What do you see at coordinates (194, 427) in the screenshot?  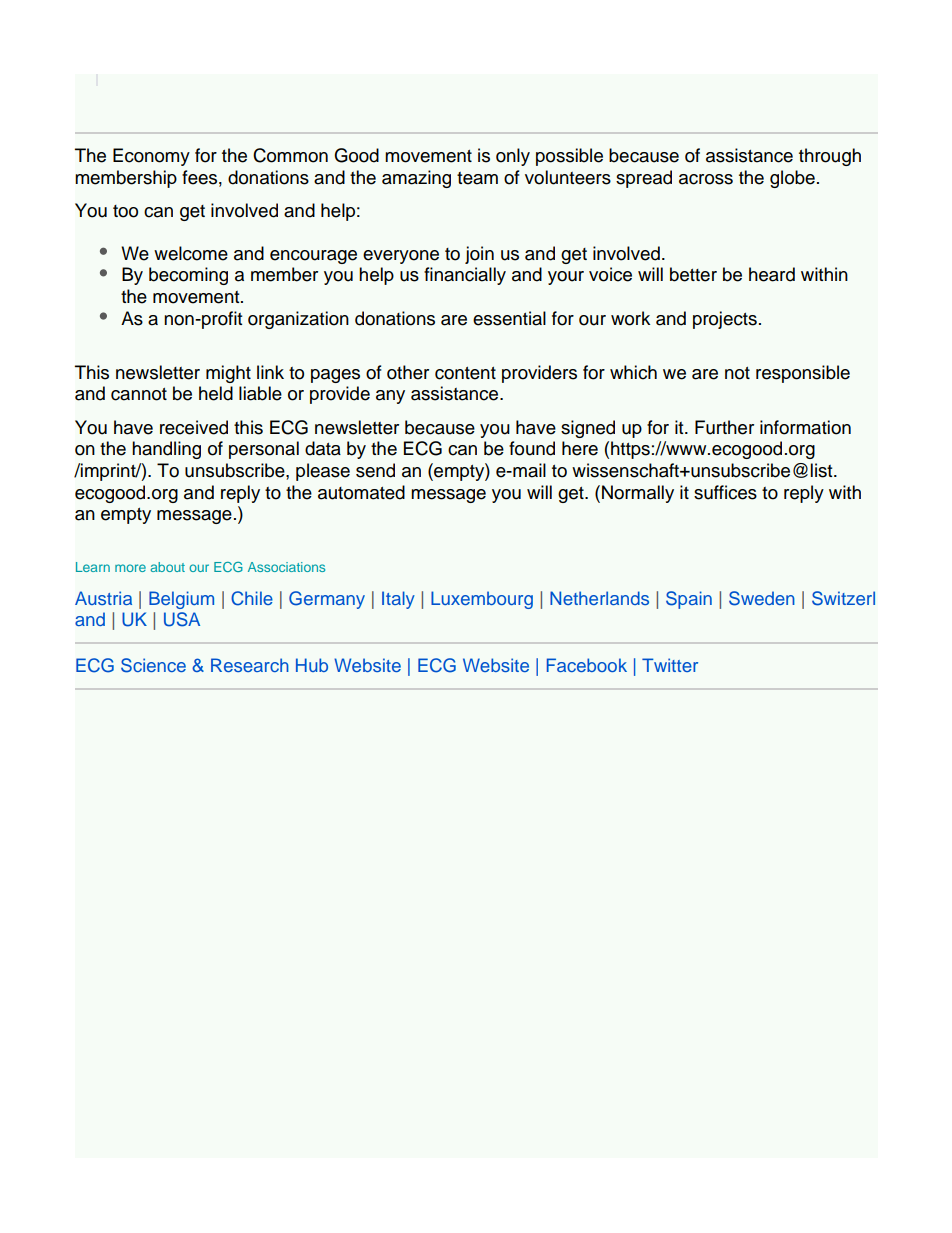 I see `received` at bounding box center [194, 427].
